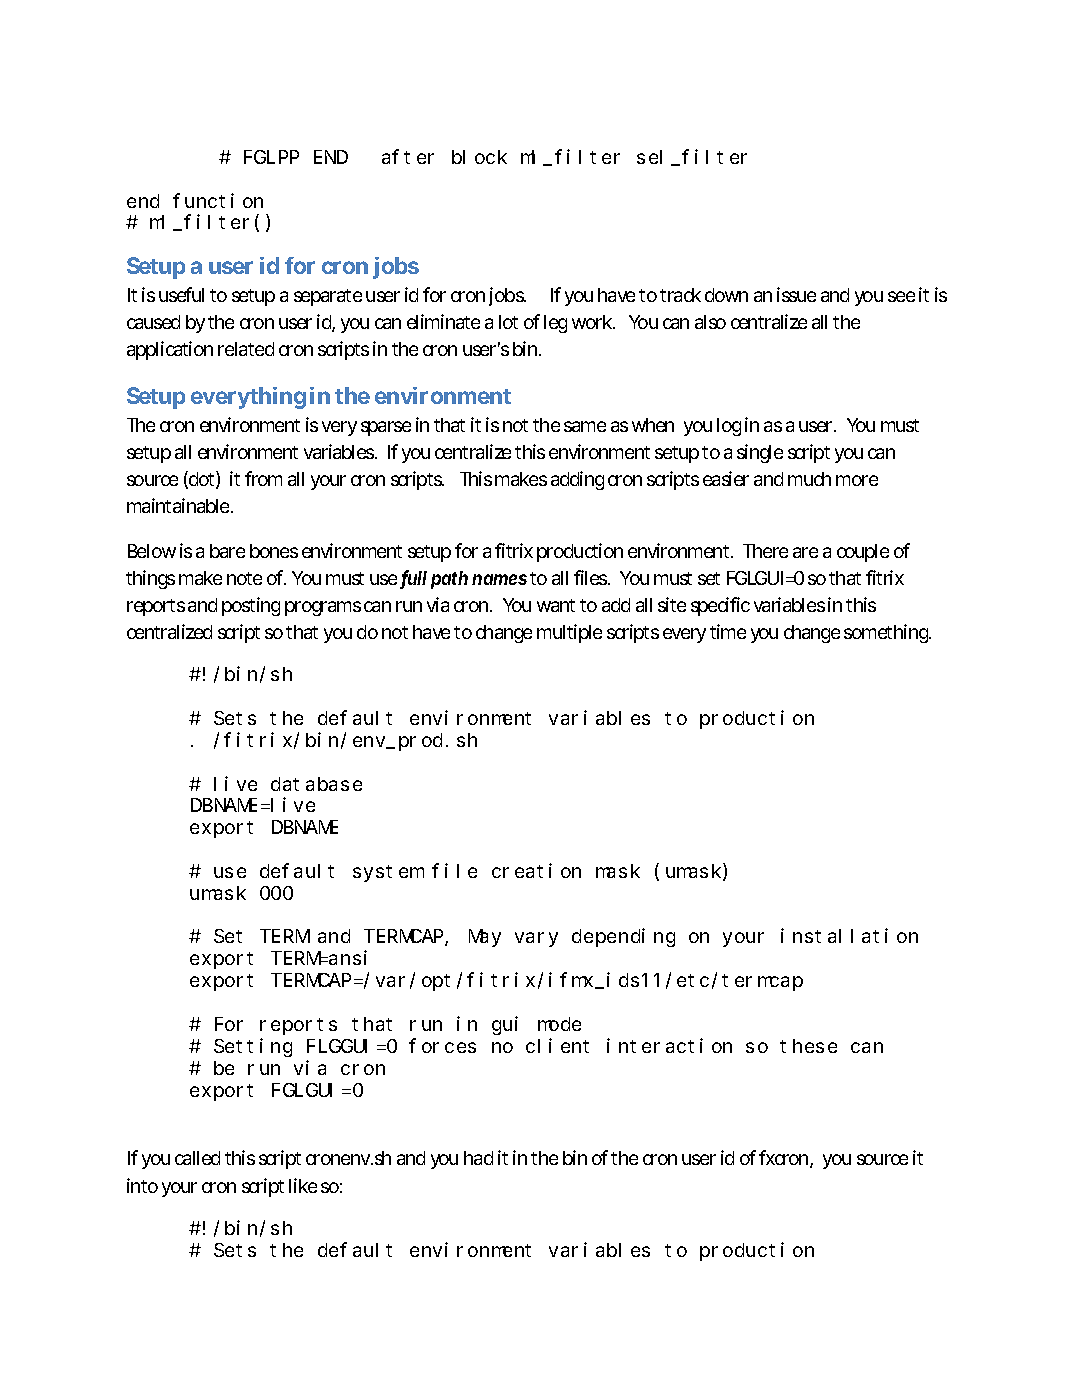  Describe the element at coordinates (796, 294) in the document. I see `issue` at that location.
